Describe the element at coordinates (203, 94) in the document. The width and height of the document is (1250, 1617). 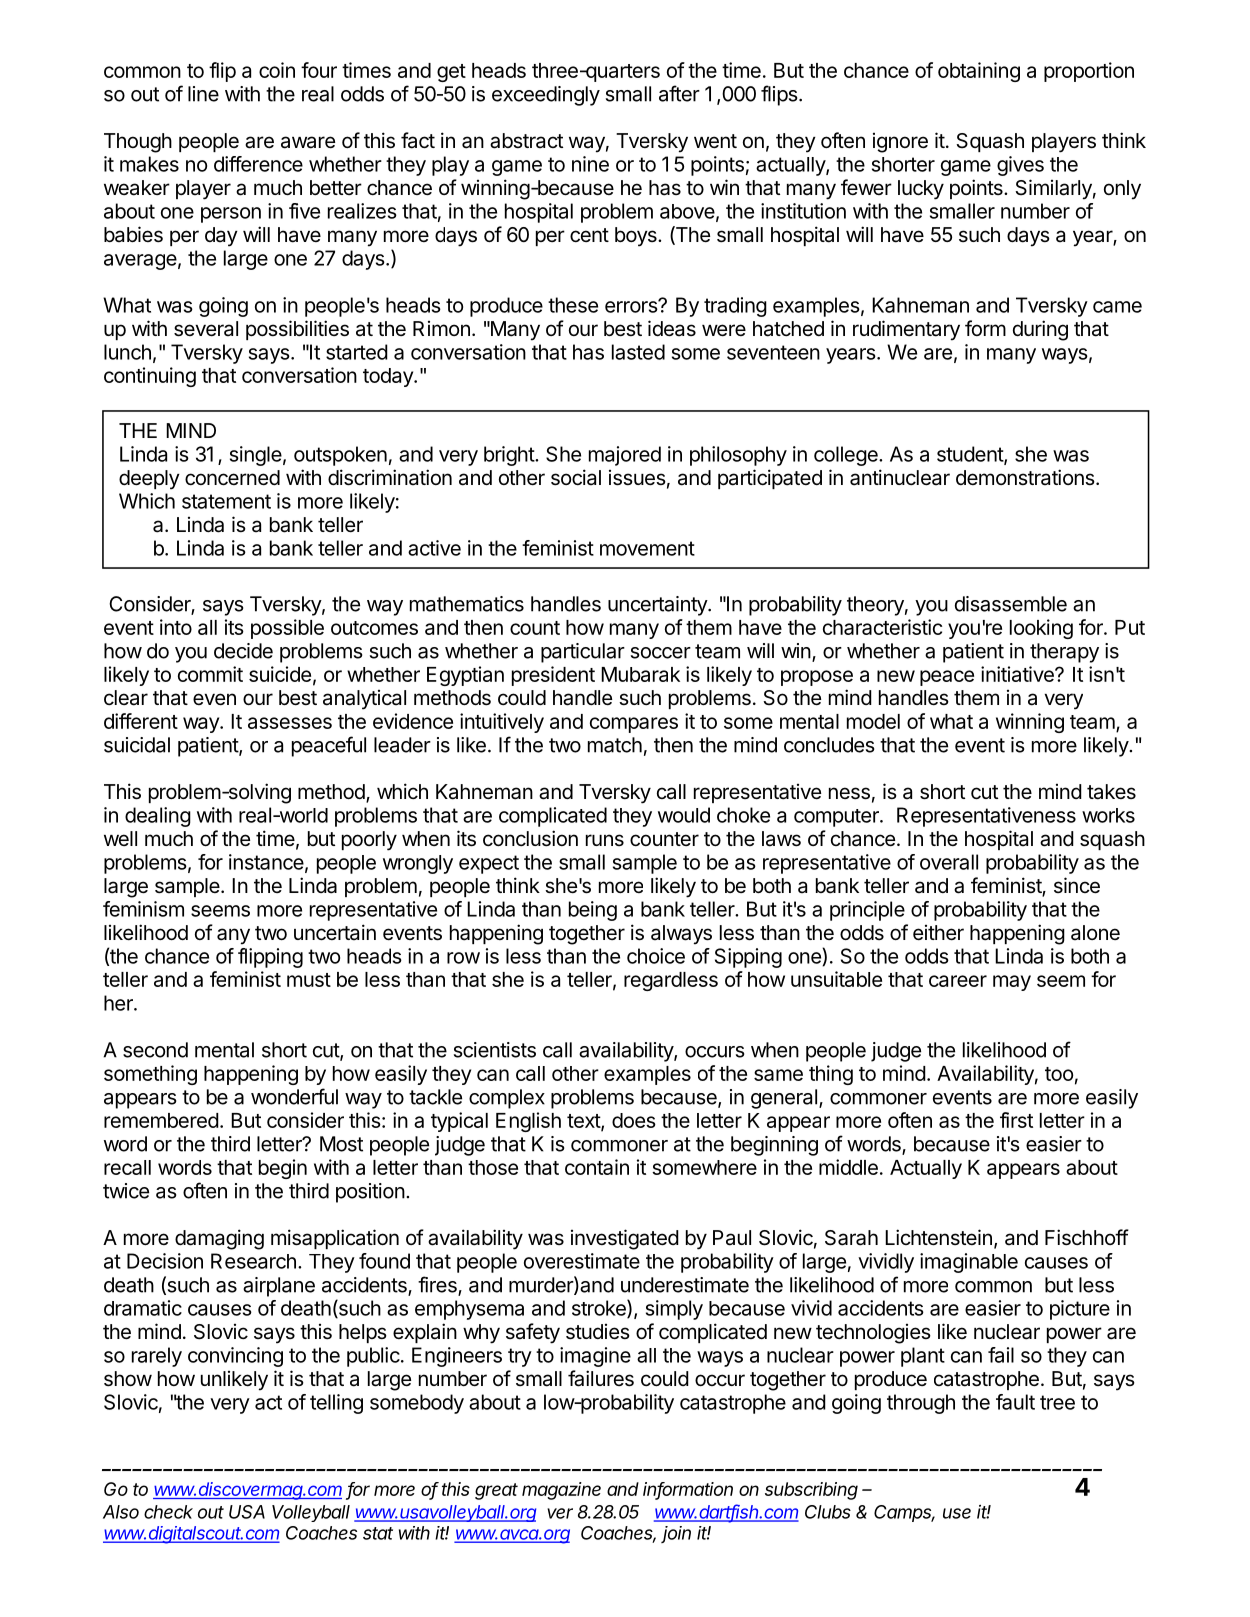
I see `line` at that location.
